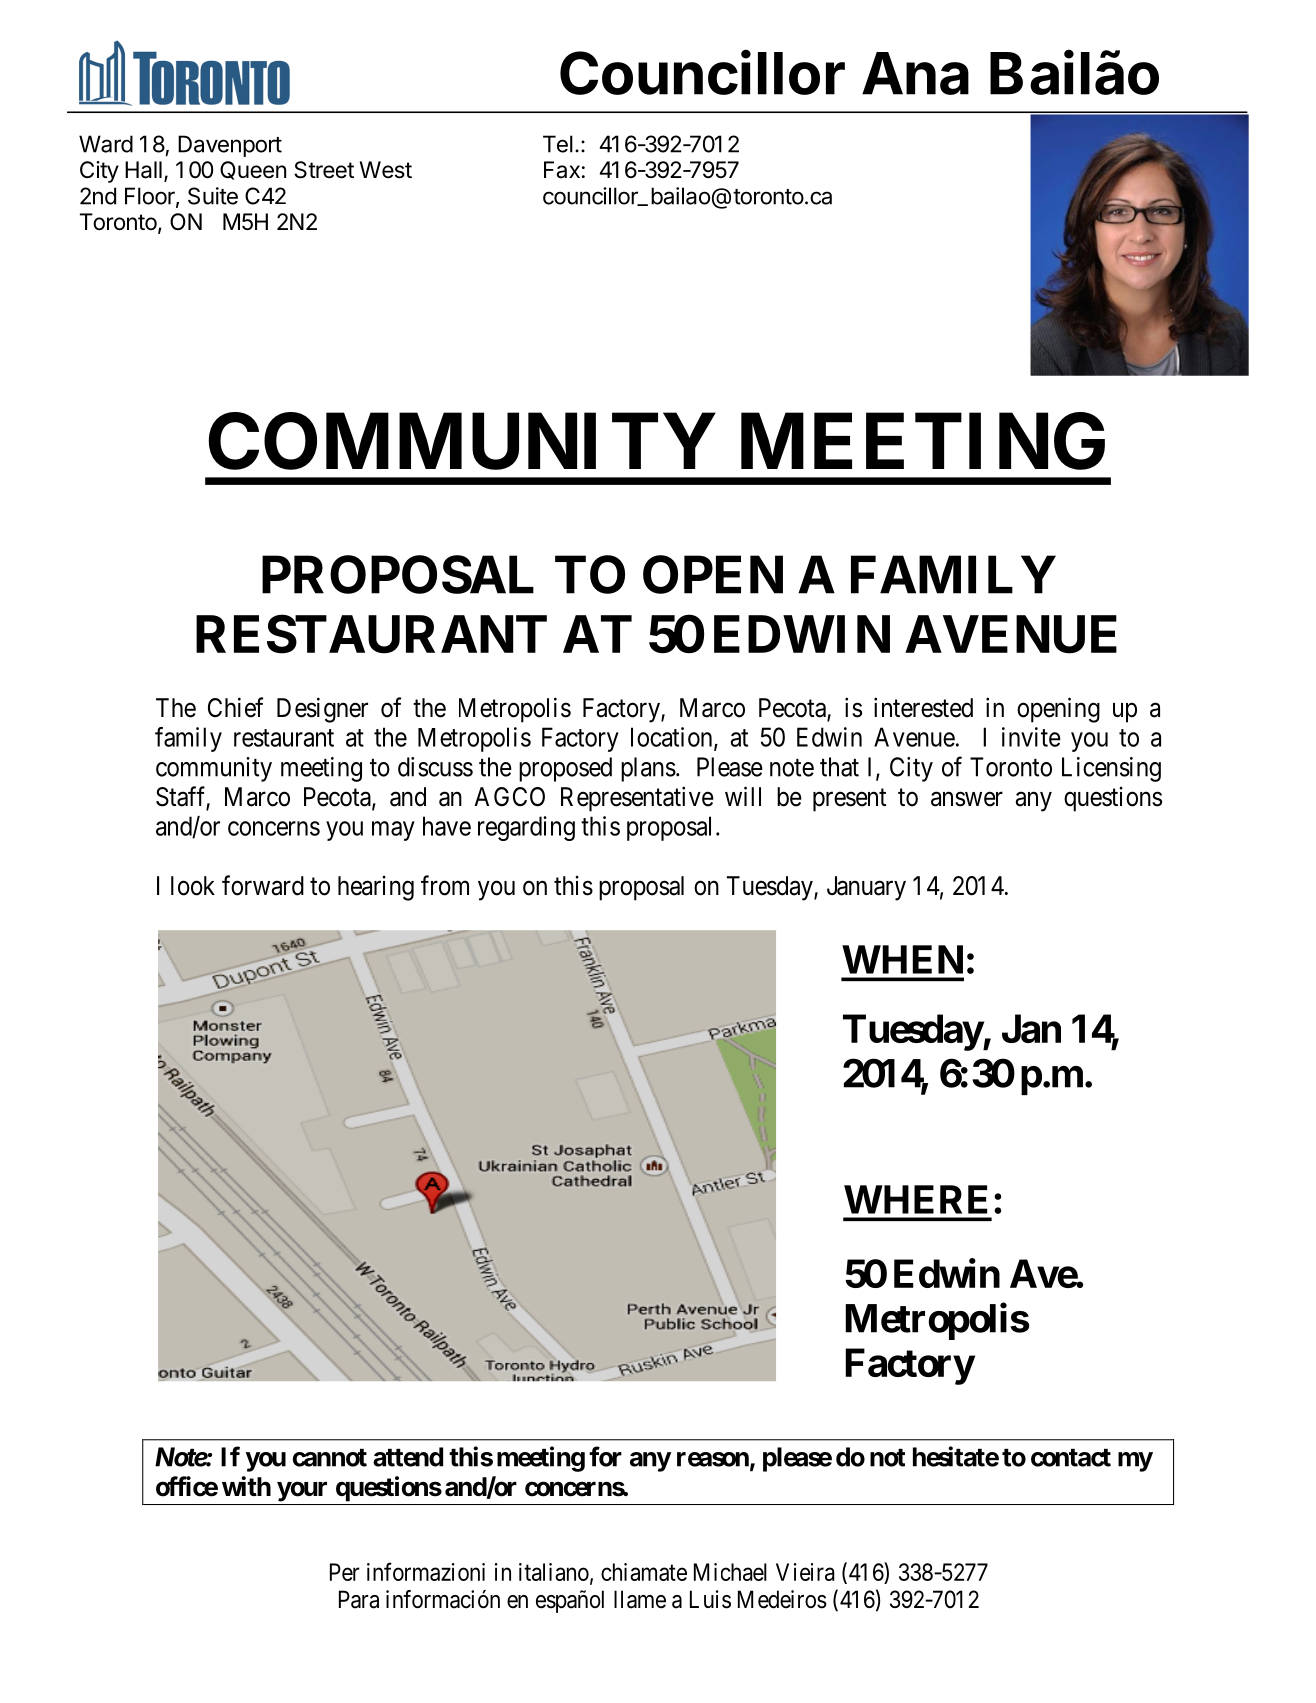 The width and height of the document is (1316, 1703). Describe the element at coordinates (235, 707) in the document. I see `Chief` at that location.
